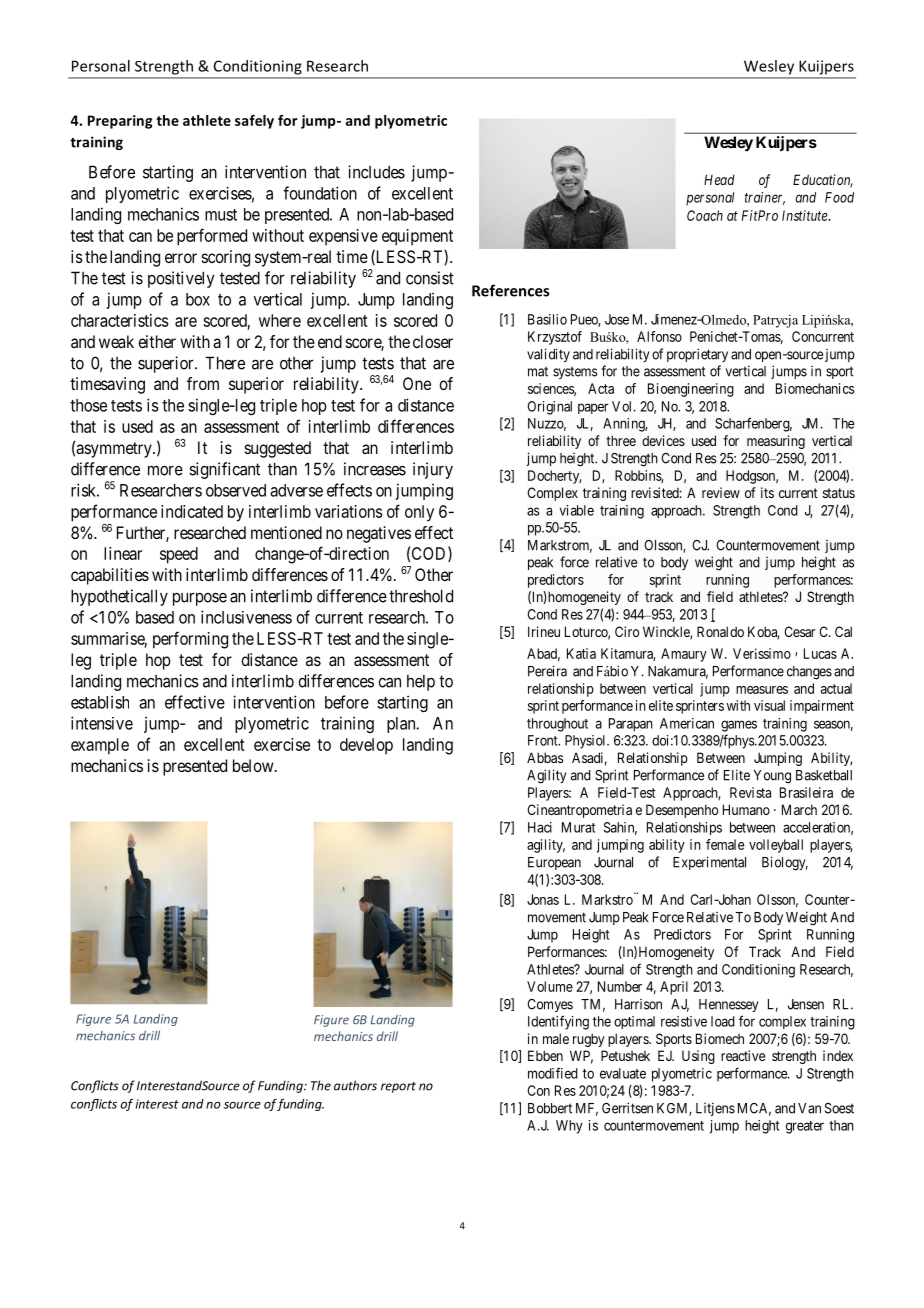 This image has width=924, height=1308. I want to click on authors, so click(355, 1085).
